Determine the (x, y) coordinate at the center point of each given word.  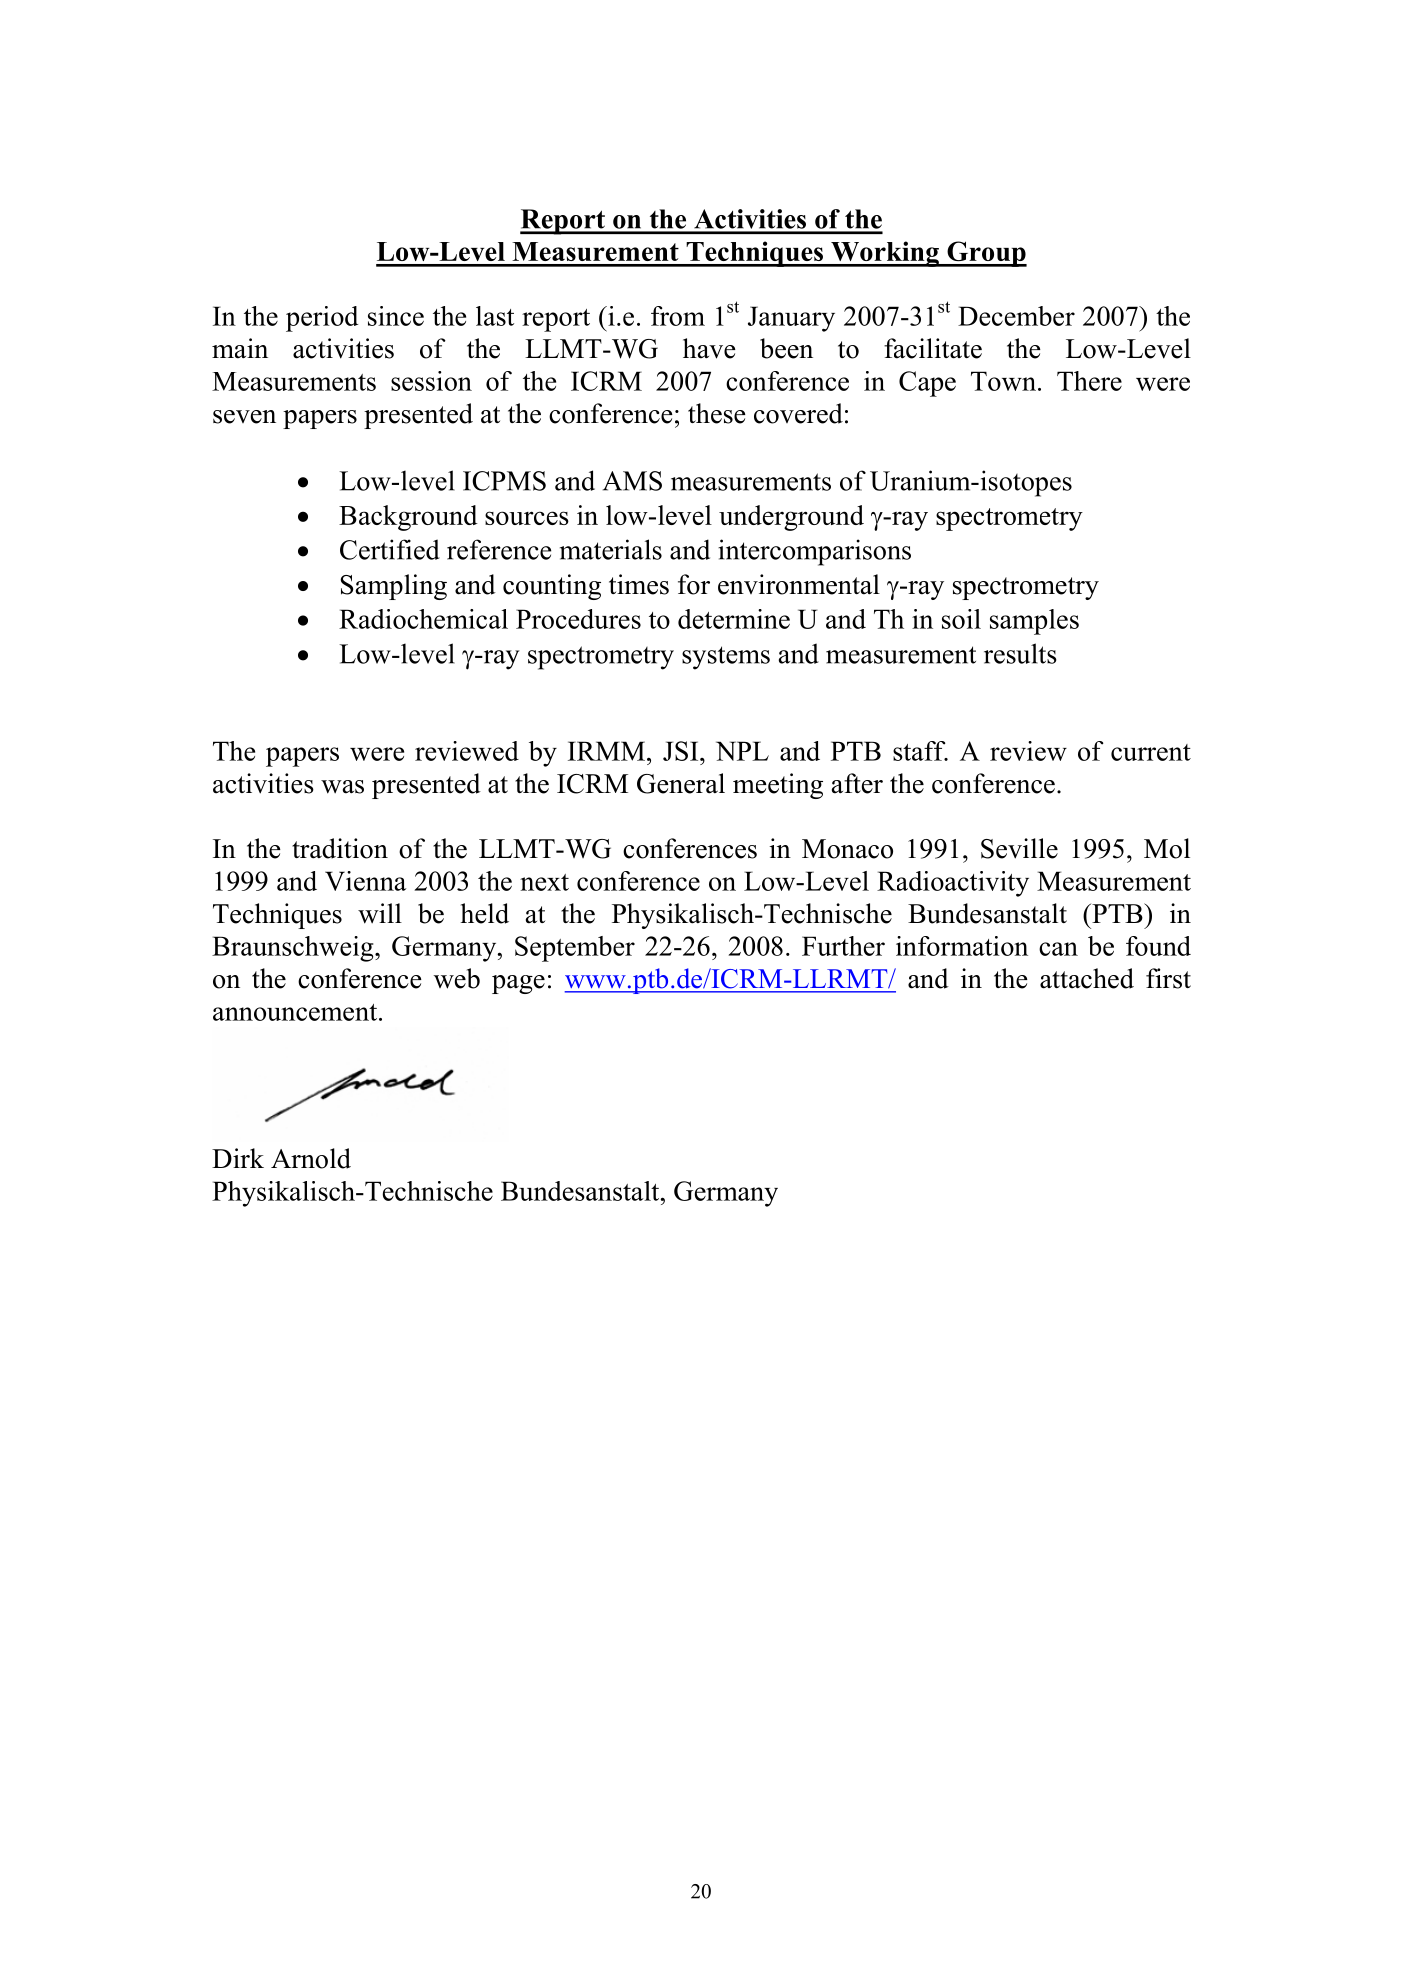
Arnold (311, 1158)
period (322, 319)
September (575, 949)
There (1089, 381)
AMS (632, 481)
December (1016, 316)
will (380, 913)
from (678, 316)
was (342, 787)
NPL (742, 751)
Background (408, 518)
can (1058, 949)
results (1020, 653)
